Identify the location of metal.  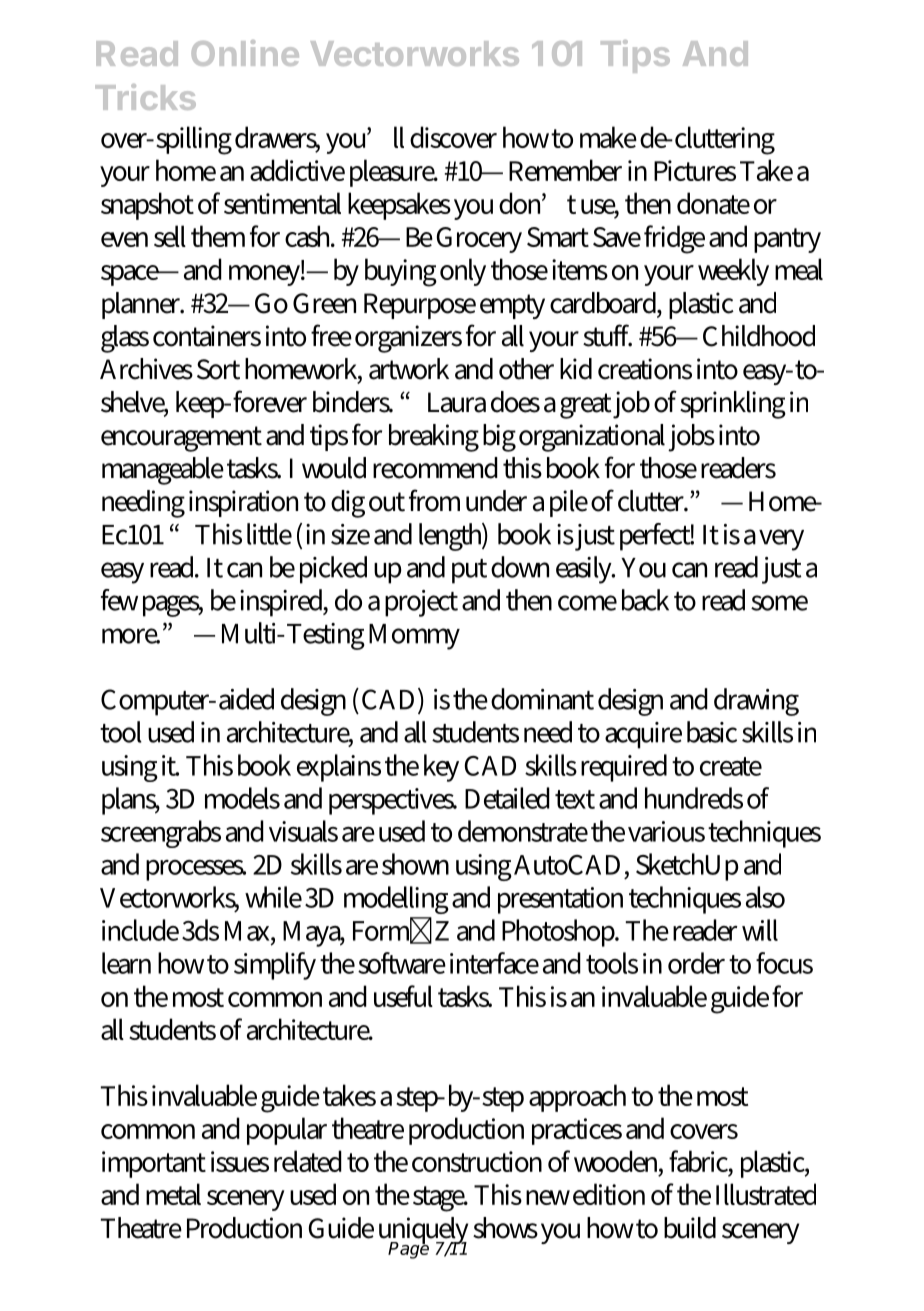
(173, 1194).
